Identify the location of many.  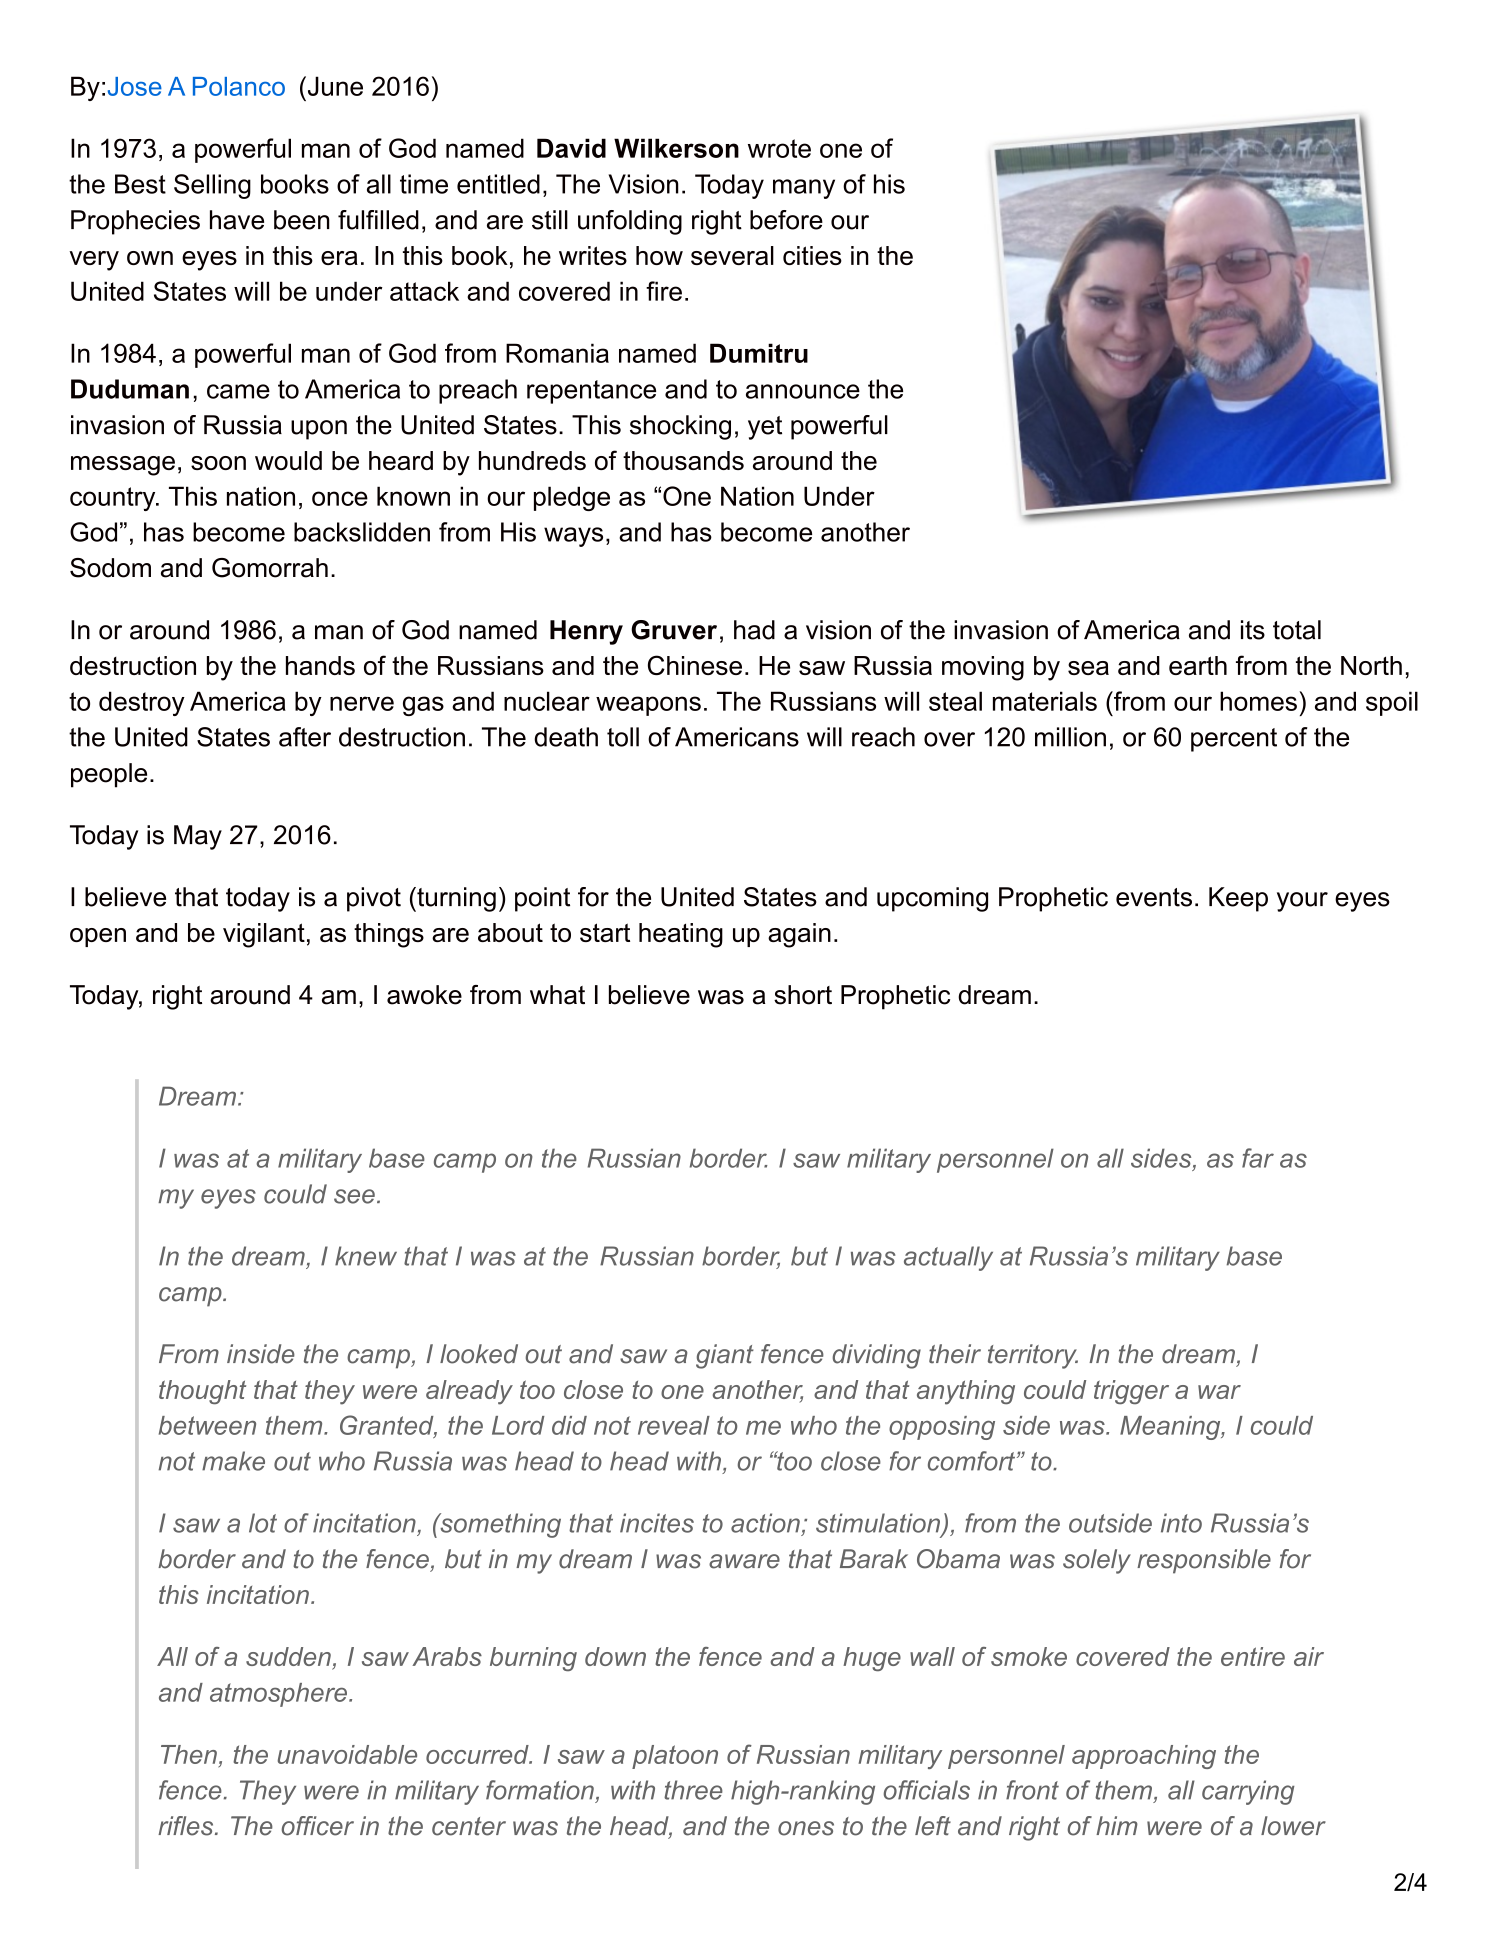
(804, 189).
